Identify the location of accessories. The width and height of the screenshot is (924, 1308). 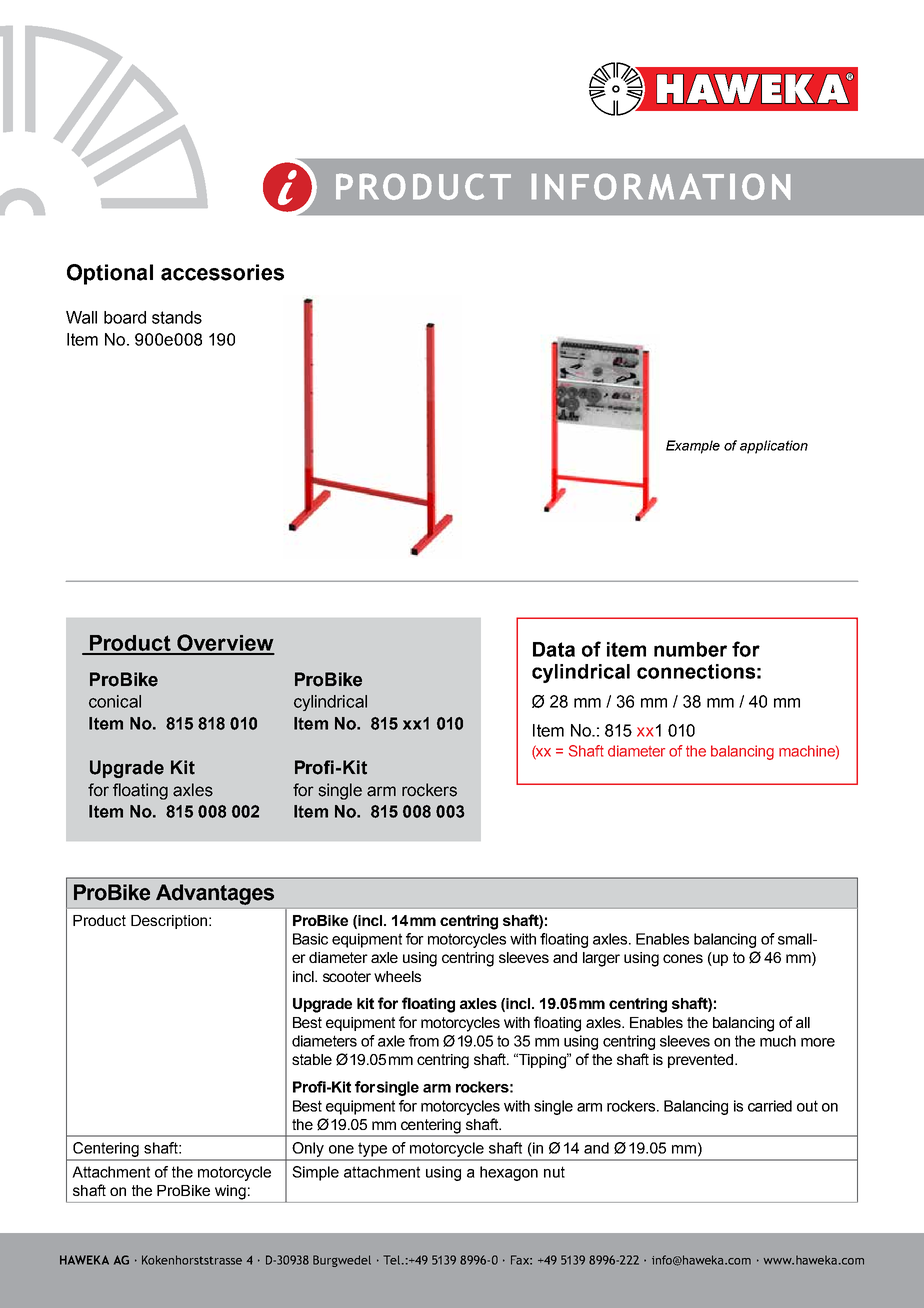
(222, 272).
